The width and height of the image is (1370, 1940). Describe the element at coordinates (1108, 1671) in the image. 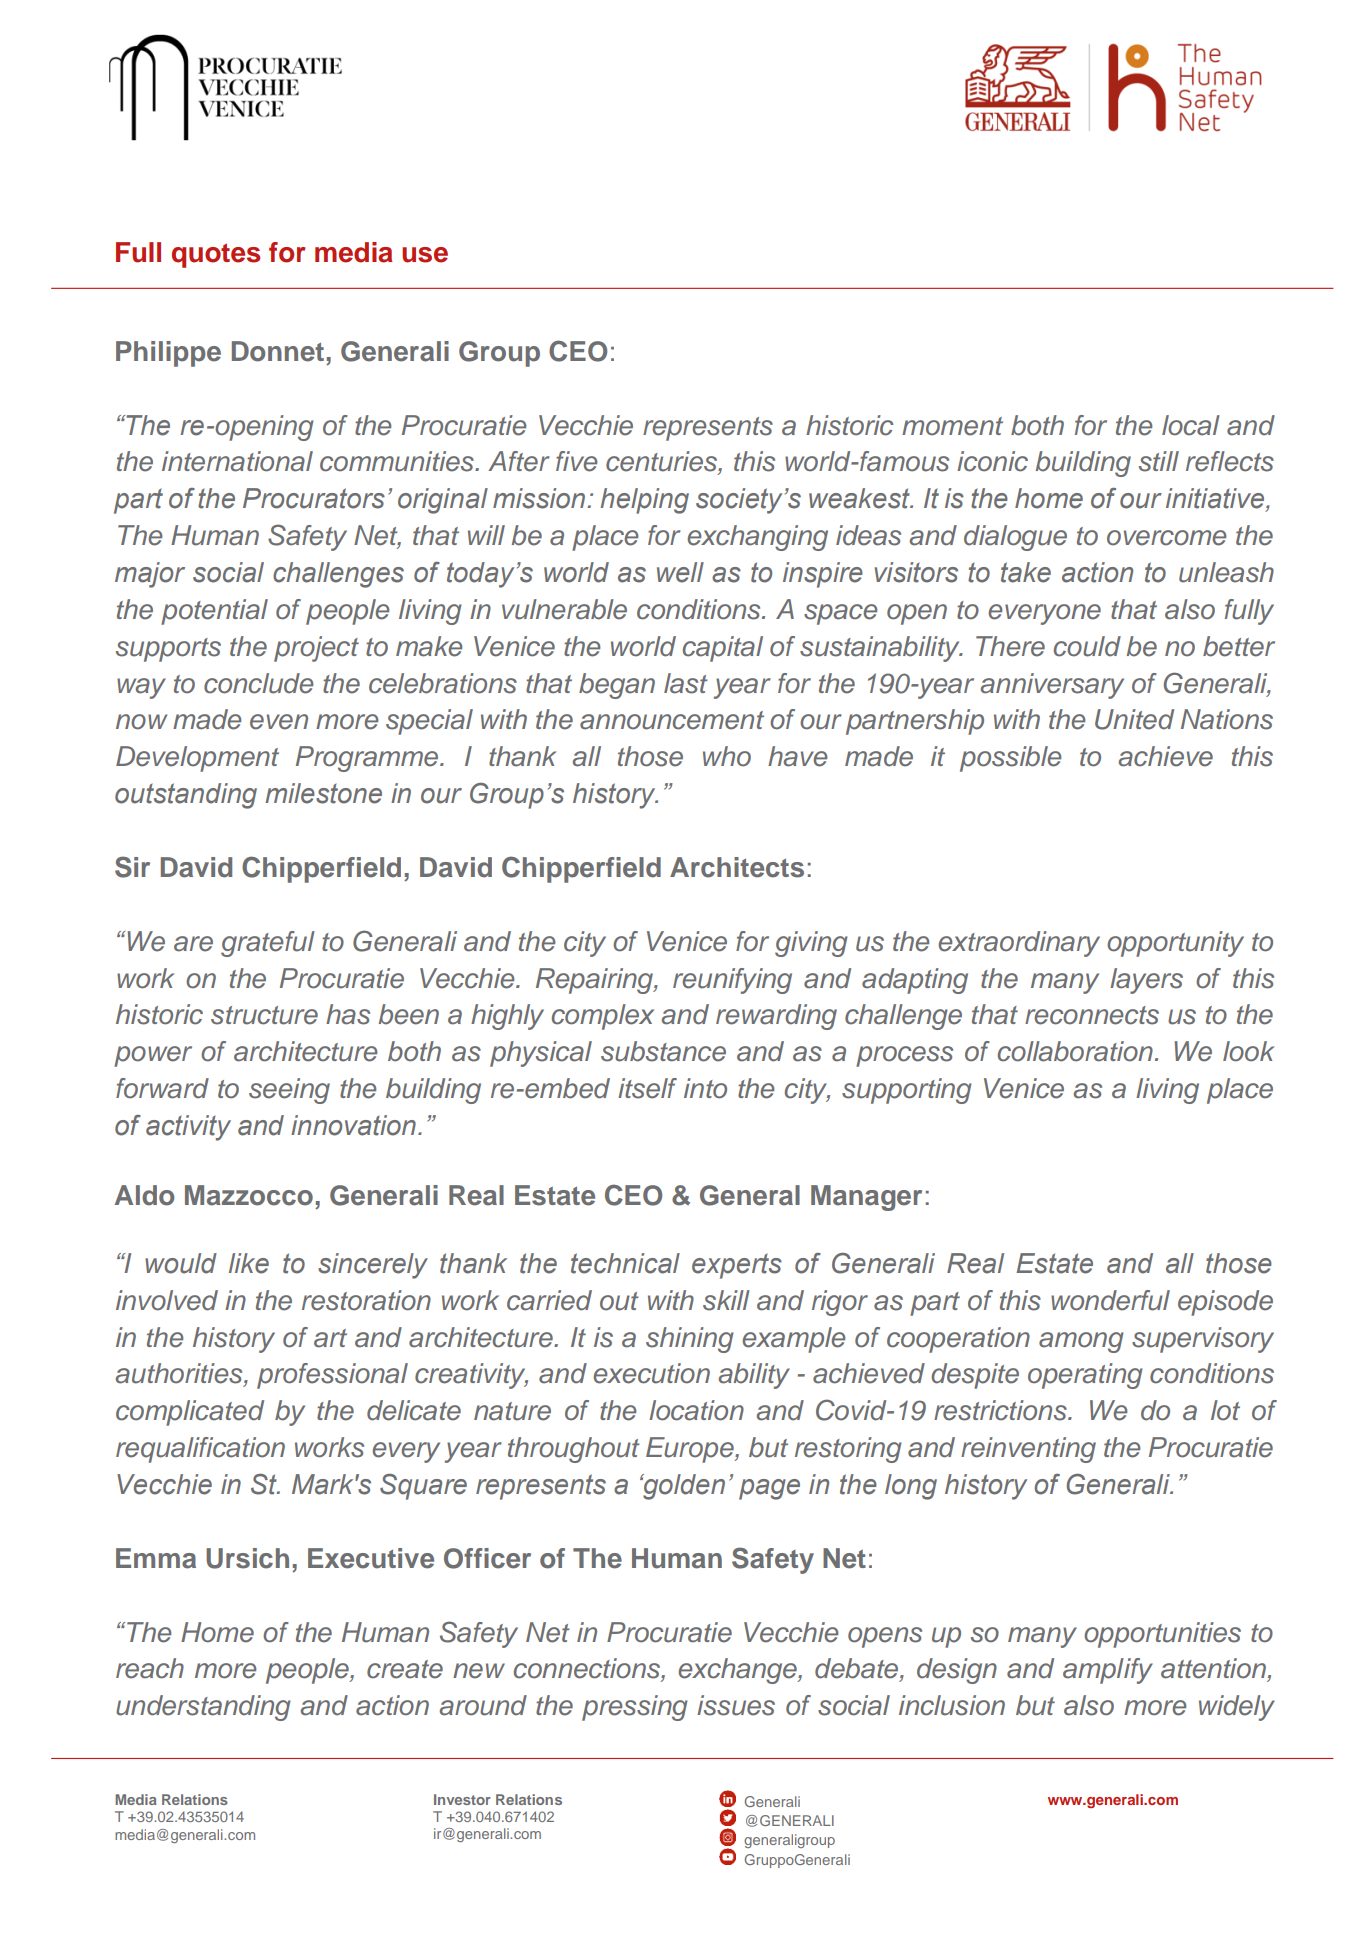

I see `amplify` at that location.
